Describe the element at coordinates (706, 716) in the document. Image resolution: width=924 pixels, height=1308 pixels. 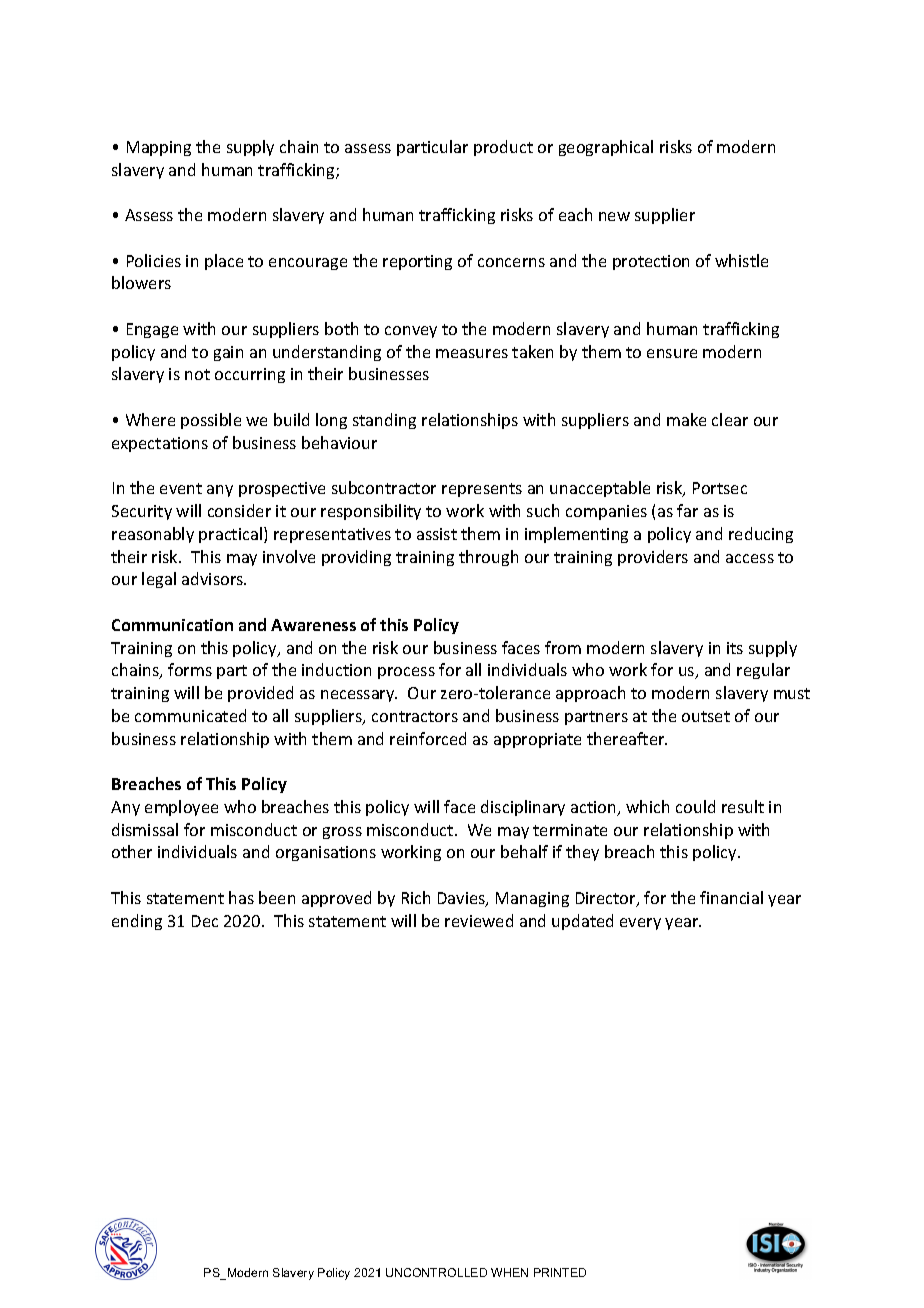
I see `outset` at that location.
